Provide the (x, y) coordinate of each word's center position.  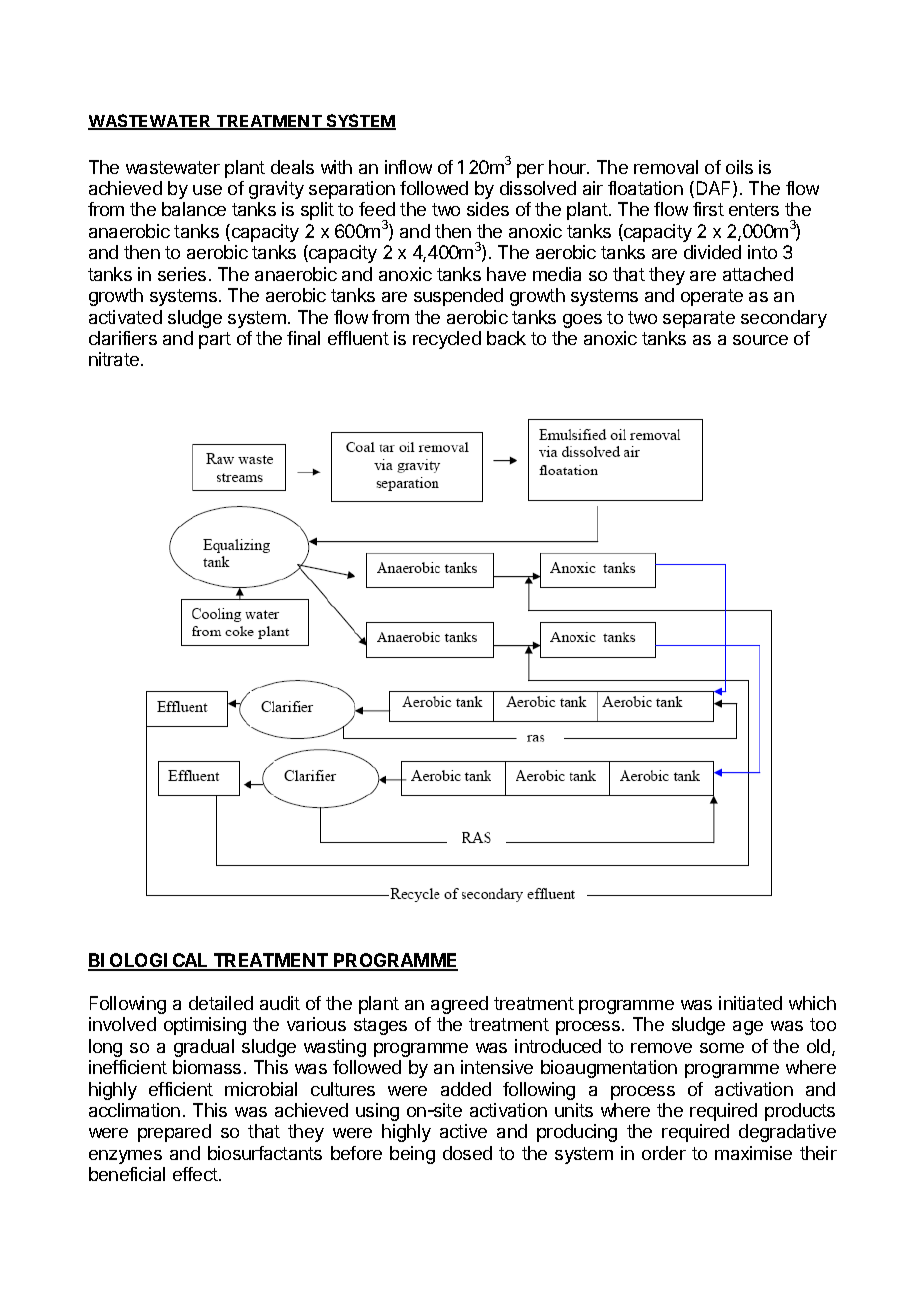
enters (754, 209)
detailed (221, 1003)
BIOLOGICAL (148, 961)
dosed (467, 1153)
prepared (174, 1133)
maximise (753, 1153)
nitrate (115, 359)
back (506, 338)
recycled (447, 340)
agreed (459, 1005)
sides (488, 209)
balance (194, 209)
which (812, 1003)
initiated (750, 1003)
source (760, 340)
